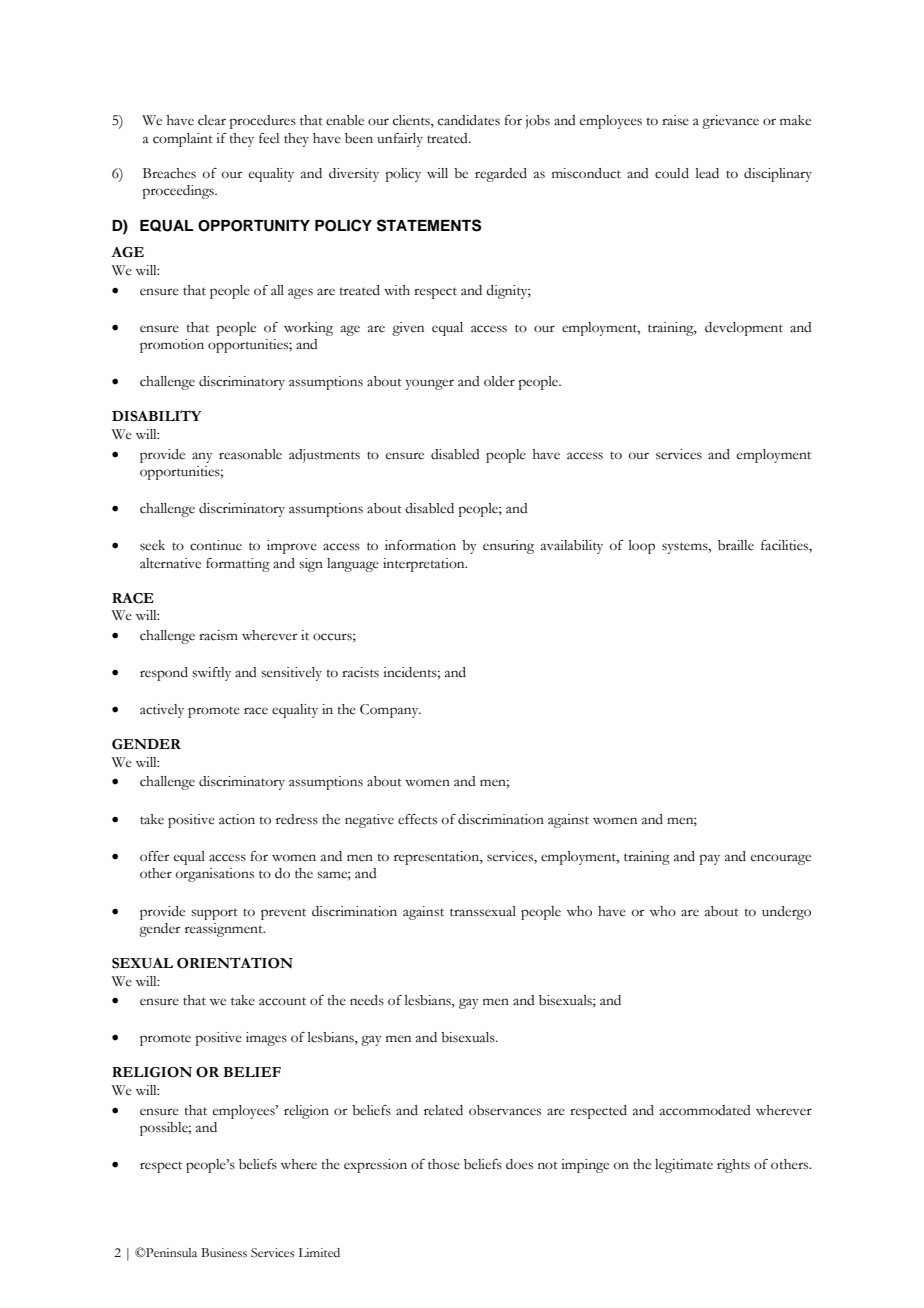 Image resolution: width=924 pixels, height=1308 pixels. Describe the element at coordinates (501, 175) in the document. I see `regarded` at that location.
